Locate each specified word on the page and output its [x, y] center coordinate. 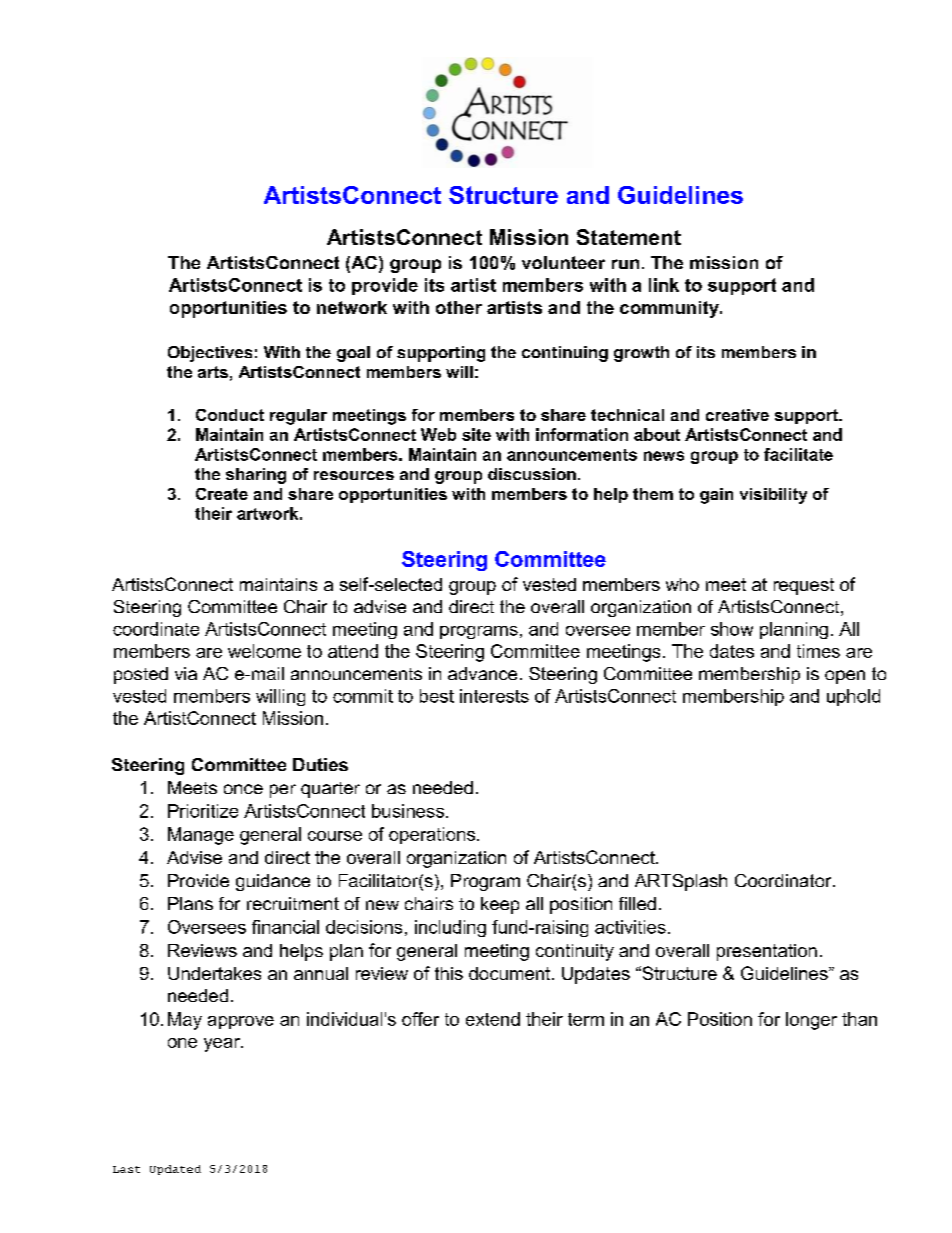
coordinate [156, 629]
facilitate [798, 454]
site [476, 434]
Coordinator [784, 880]
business [408, 811]
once [243, 789]
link [664, 285]
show [732, 629]
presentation [767, 952]
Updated [175, 1170]
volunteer [563, 262]
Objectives [210, 354]
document [511, 973]
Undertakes [214, 973]
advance [482, 673]
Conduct [230, 415]
